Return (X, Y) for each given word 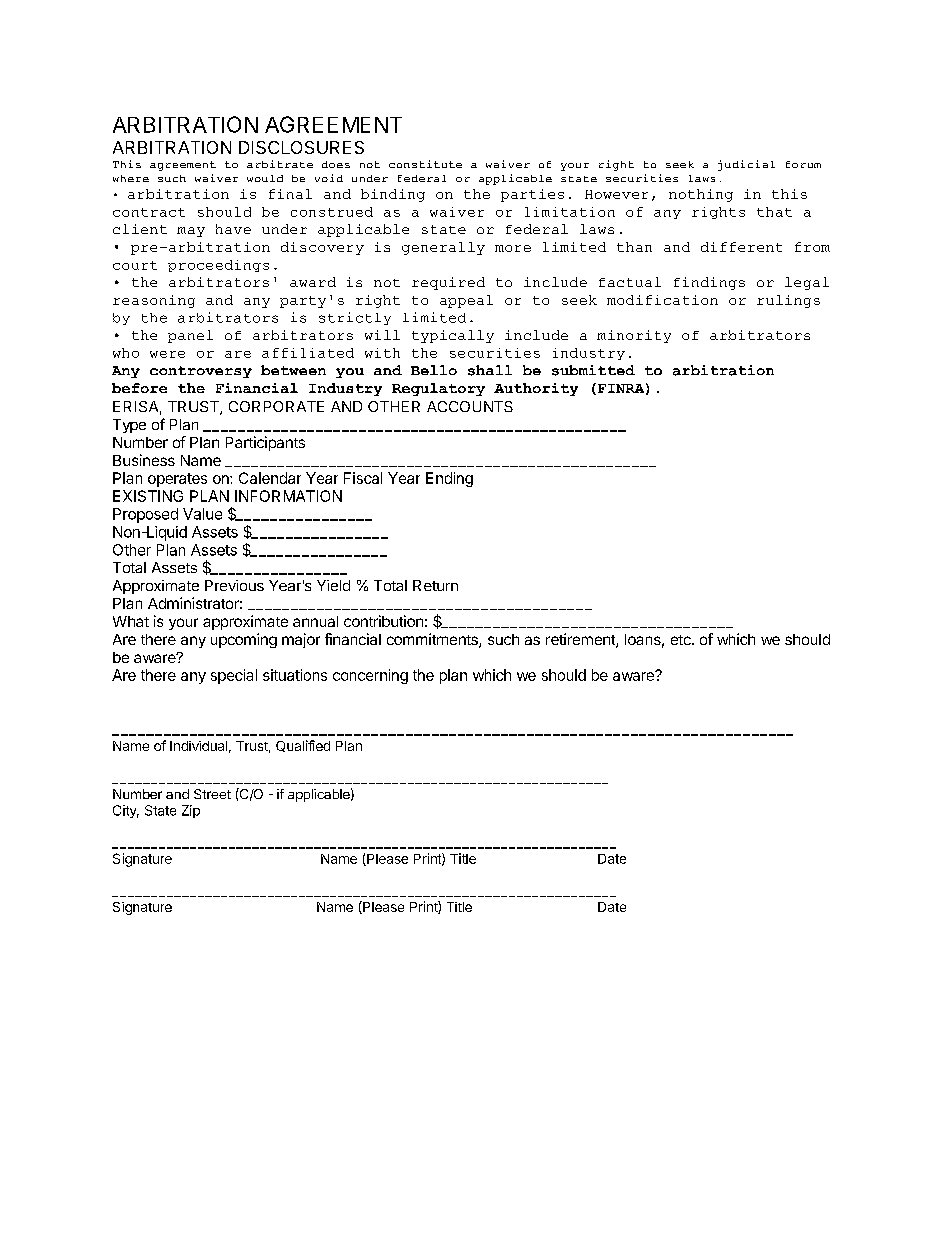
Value (202, 514)
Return (435, 585)
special (234, 676)
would (265, 178)
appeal (466, 301)
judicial (746, 165)
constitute (425, 164)
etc (682, 640)
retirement (581, 640)
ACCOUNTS (470, 406)
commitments (433, 640)
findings (709, 283)
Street (212, 794)
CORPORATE (276, 406)
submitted (593, 370)
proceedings (218, 266)
